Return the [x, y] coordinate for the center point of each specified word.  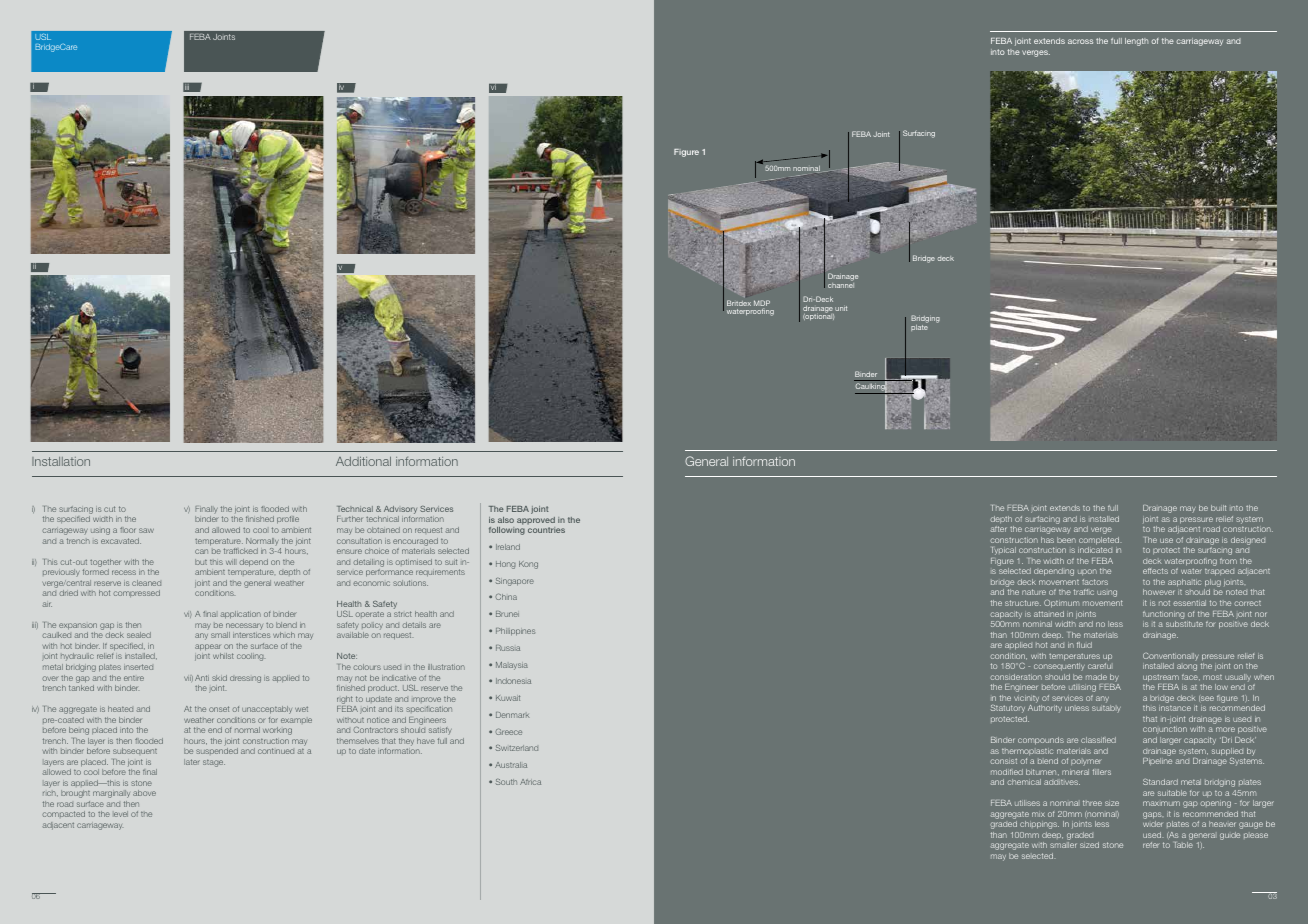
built [1218, 508]
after [998, 529]
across [1080, 41]
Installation [61, 461]
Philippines [515, 632]
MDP [762, 303]
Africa [530, 782]
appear [208, 649]
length [1136, 42]
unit [841, 308]
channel [841, 285]
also [506, 520]
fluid [1084, 645]
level [121, 814]
